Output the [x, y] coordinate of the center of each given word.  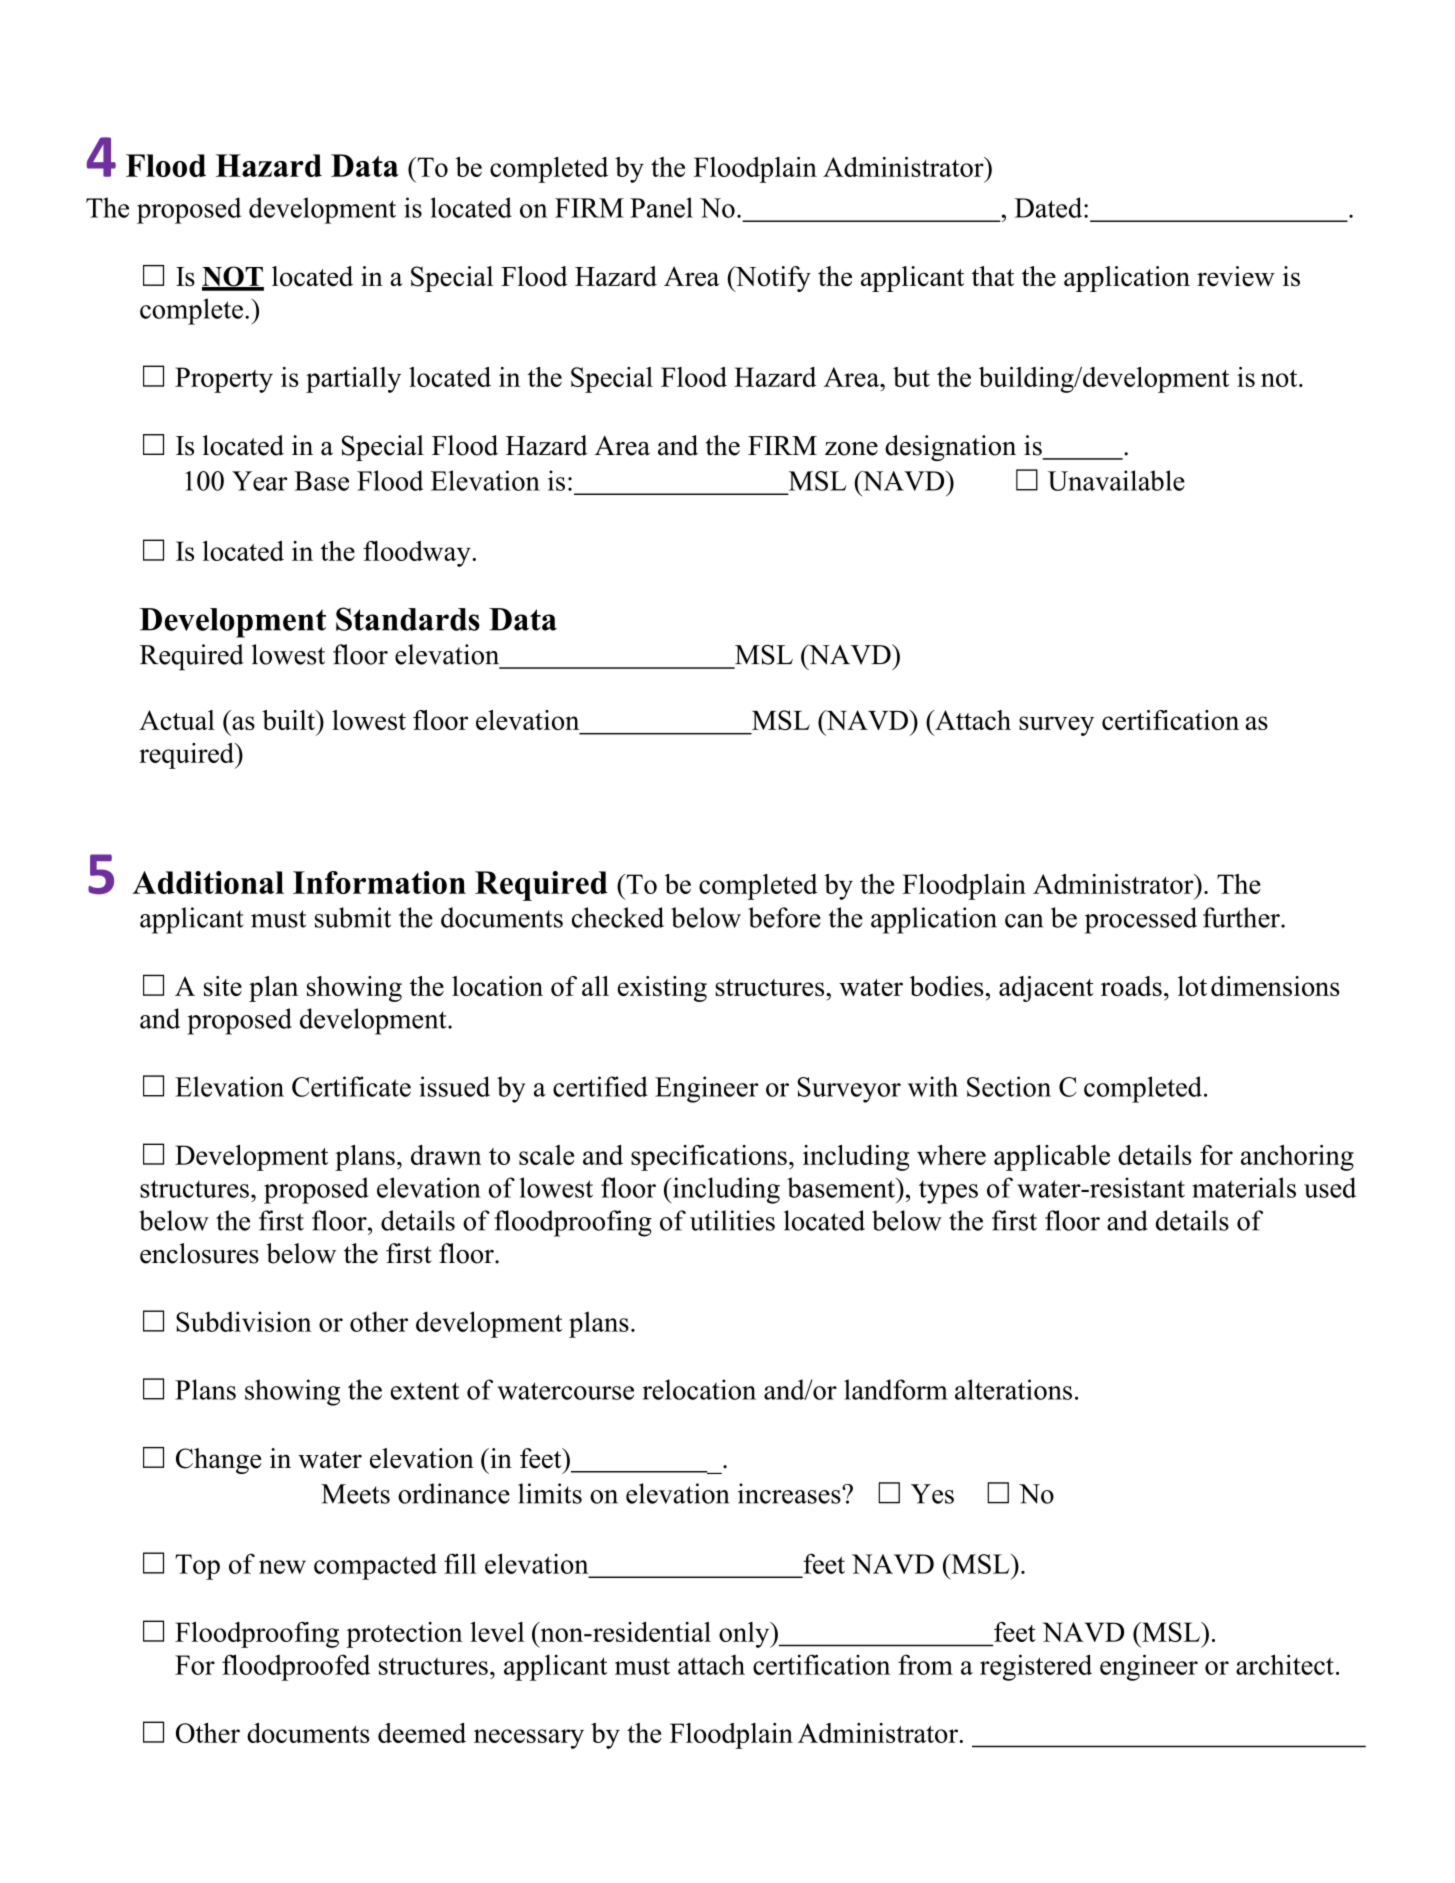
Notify [772, 279]
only [745, 1635]
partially [353, 380]
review [1236, 276]
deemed [422, 1733]
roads [1131, 986]
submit [353, 917]
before [784, 917]
